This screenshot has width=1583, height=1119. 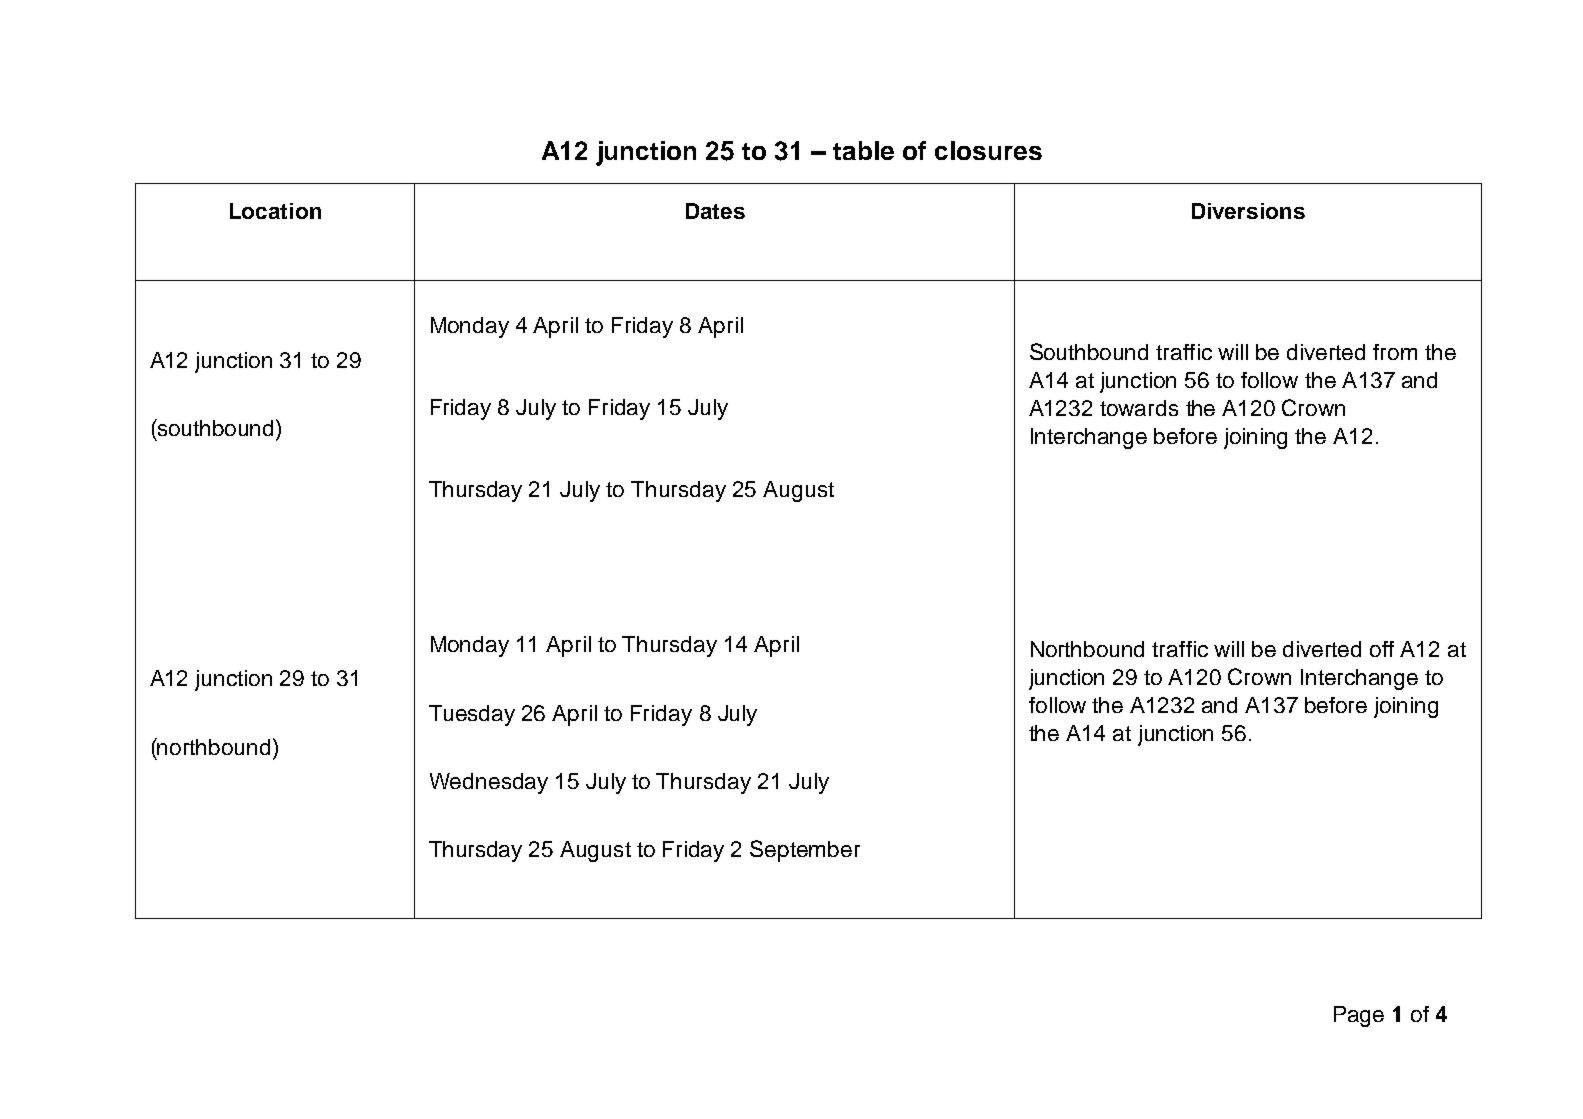 I want to click on towards, so click(x=1139, y=408).
